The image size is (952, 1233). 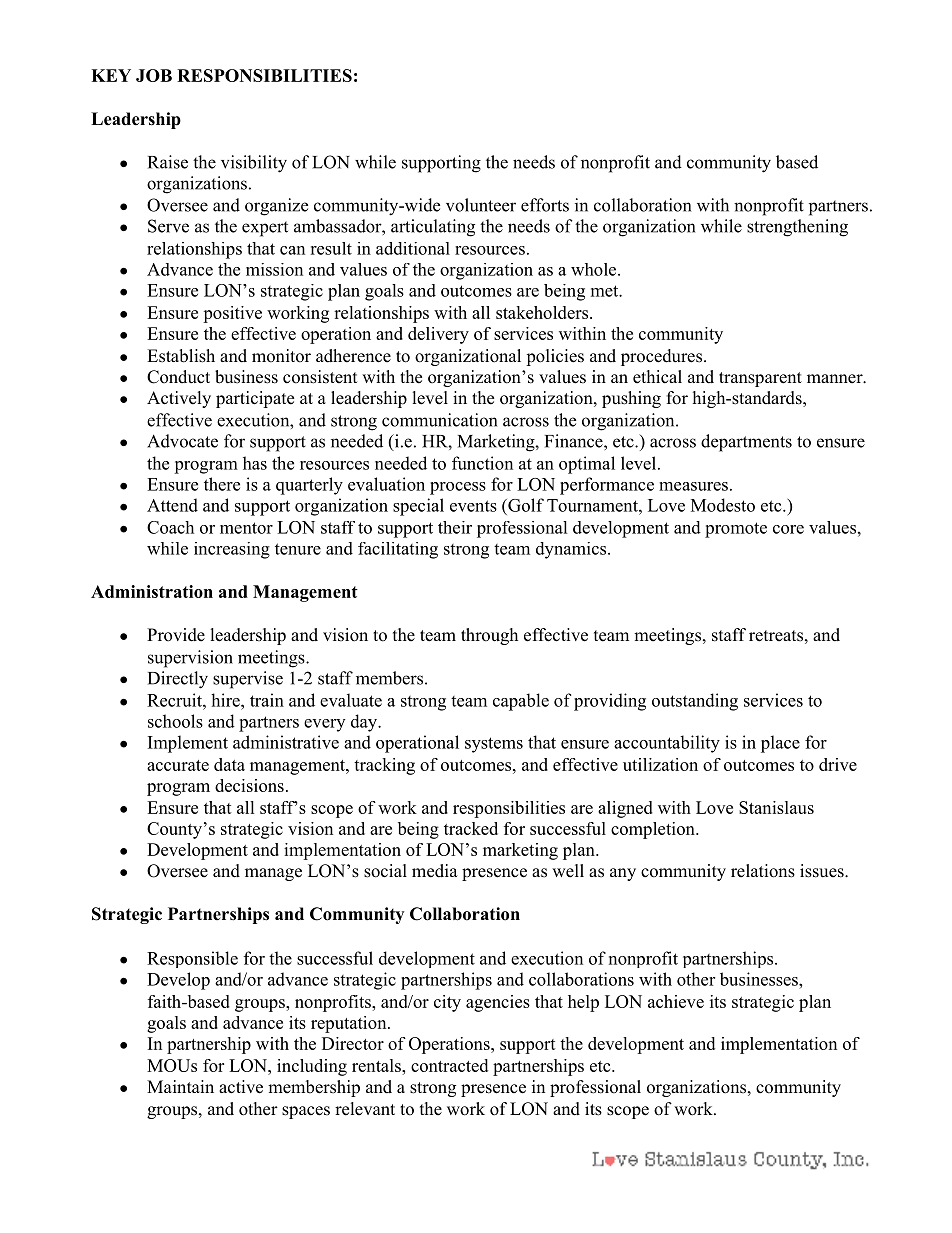 What do you see at coordinates (489, 636) in the screenshot?
I see `through` at bounding box center [489, 636].
